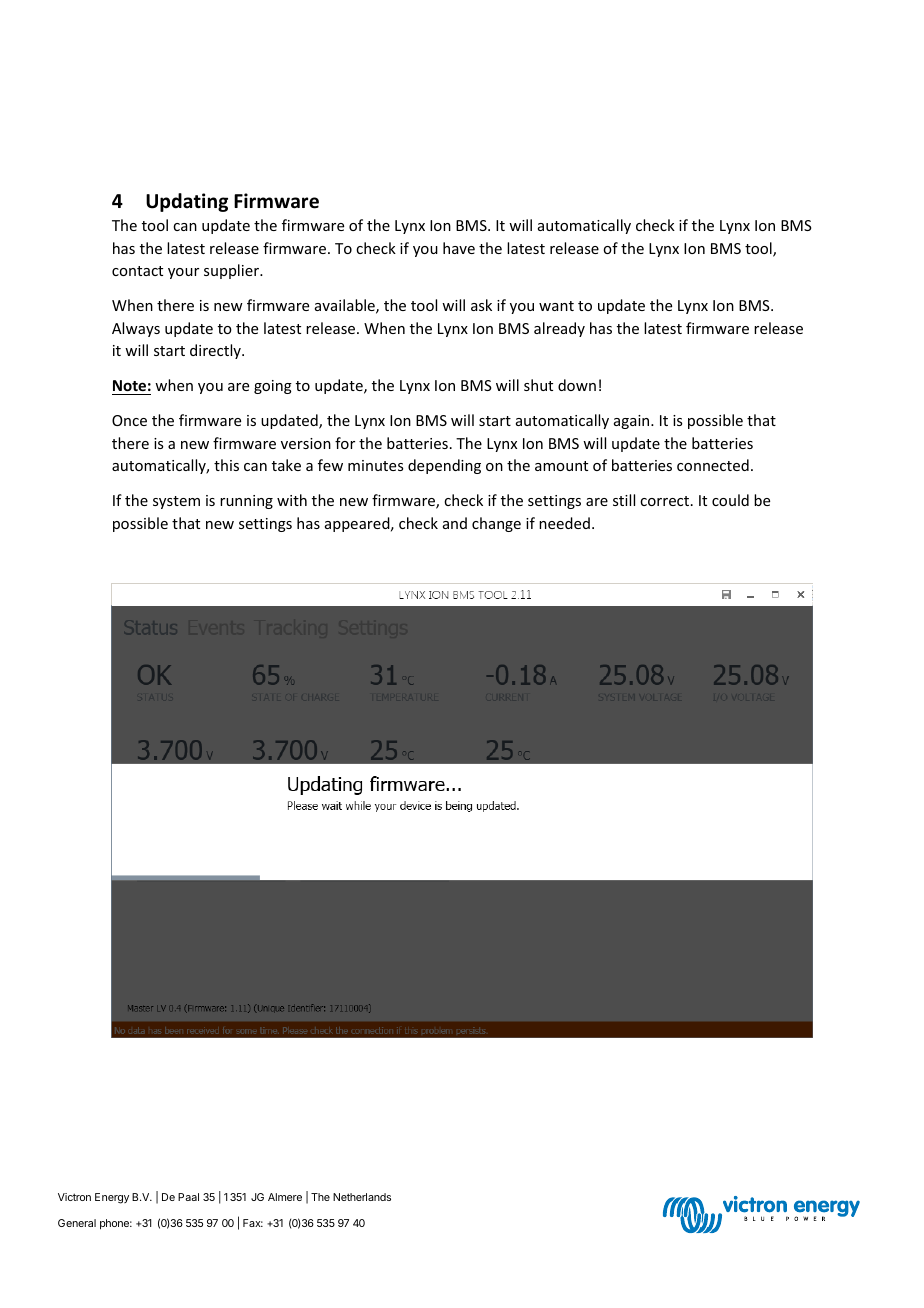 This image has width=924, height=1308. Describe the element at coordinates (292, 500) in the image. I see `with` at that location.
